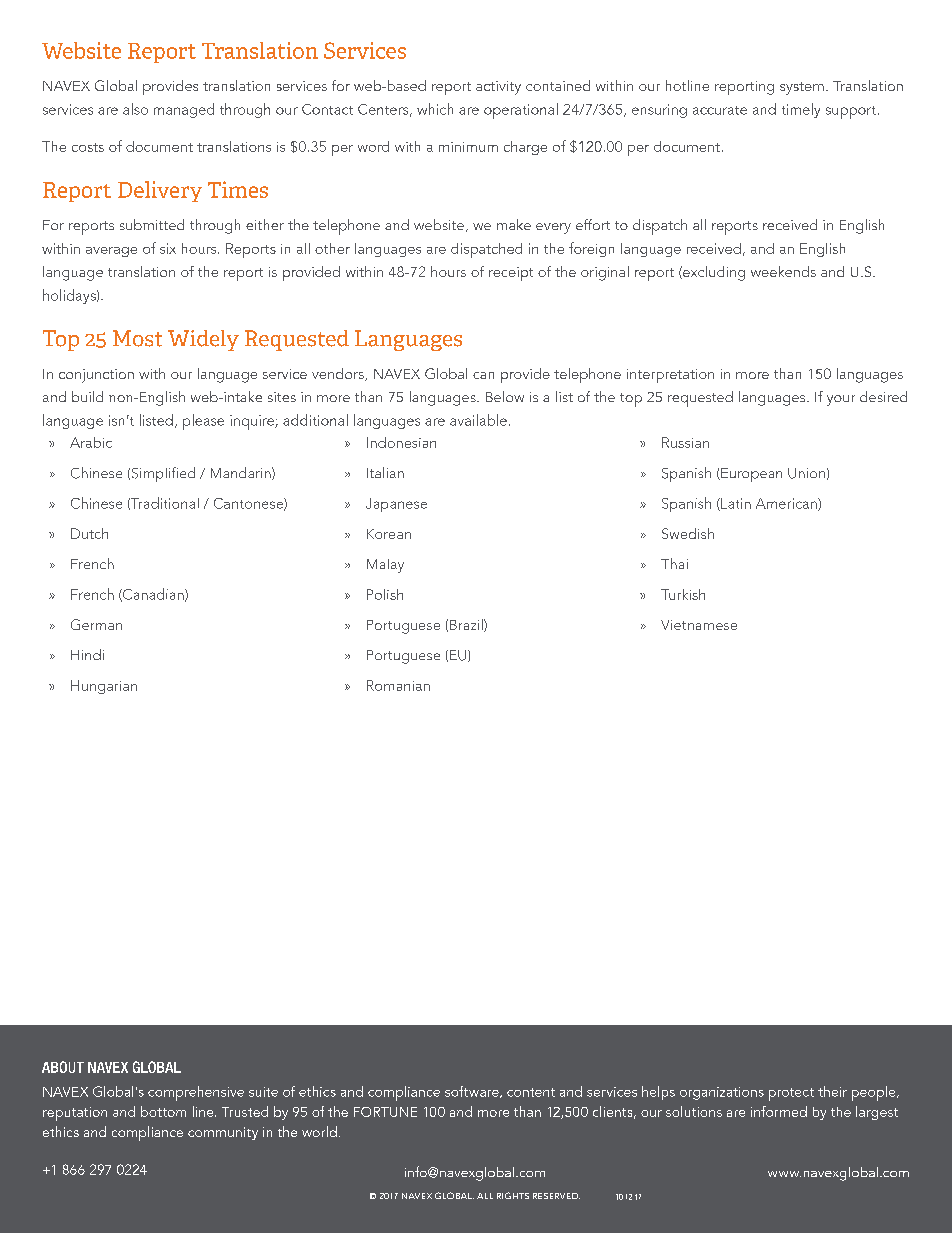  Describe the element at coordinates (699, 625) in the screenshot. I see `Vietnamese` at that location.
